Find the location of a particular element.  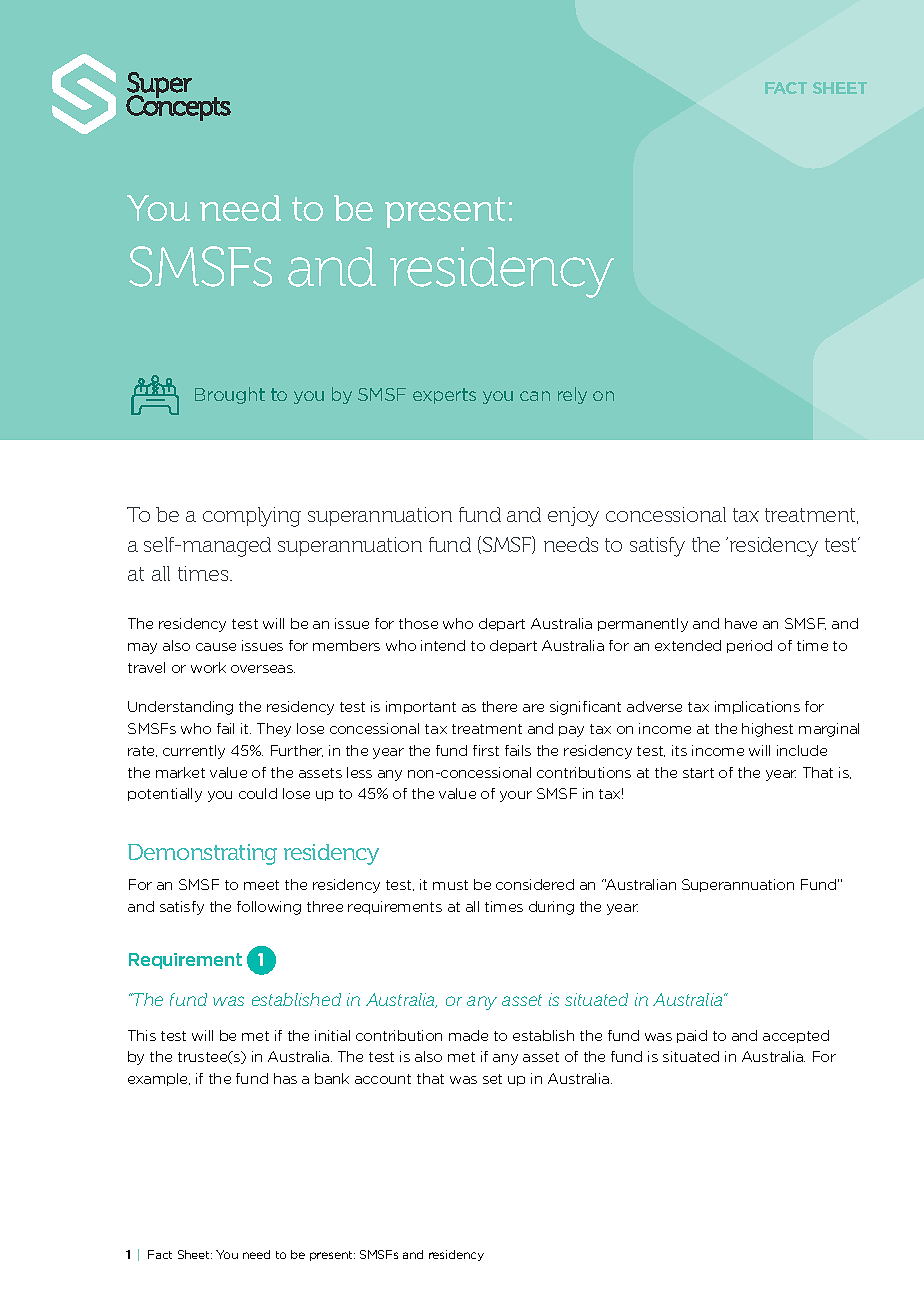

Brought is located at coordinates (230, 395).
